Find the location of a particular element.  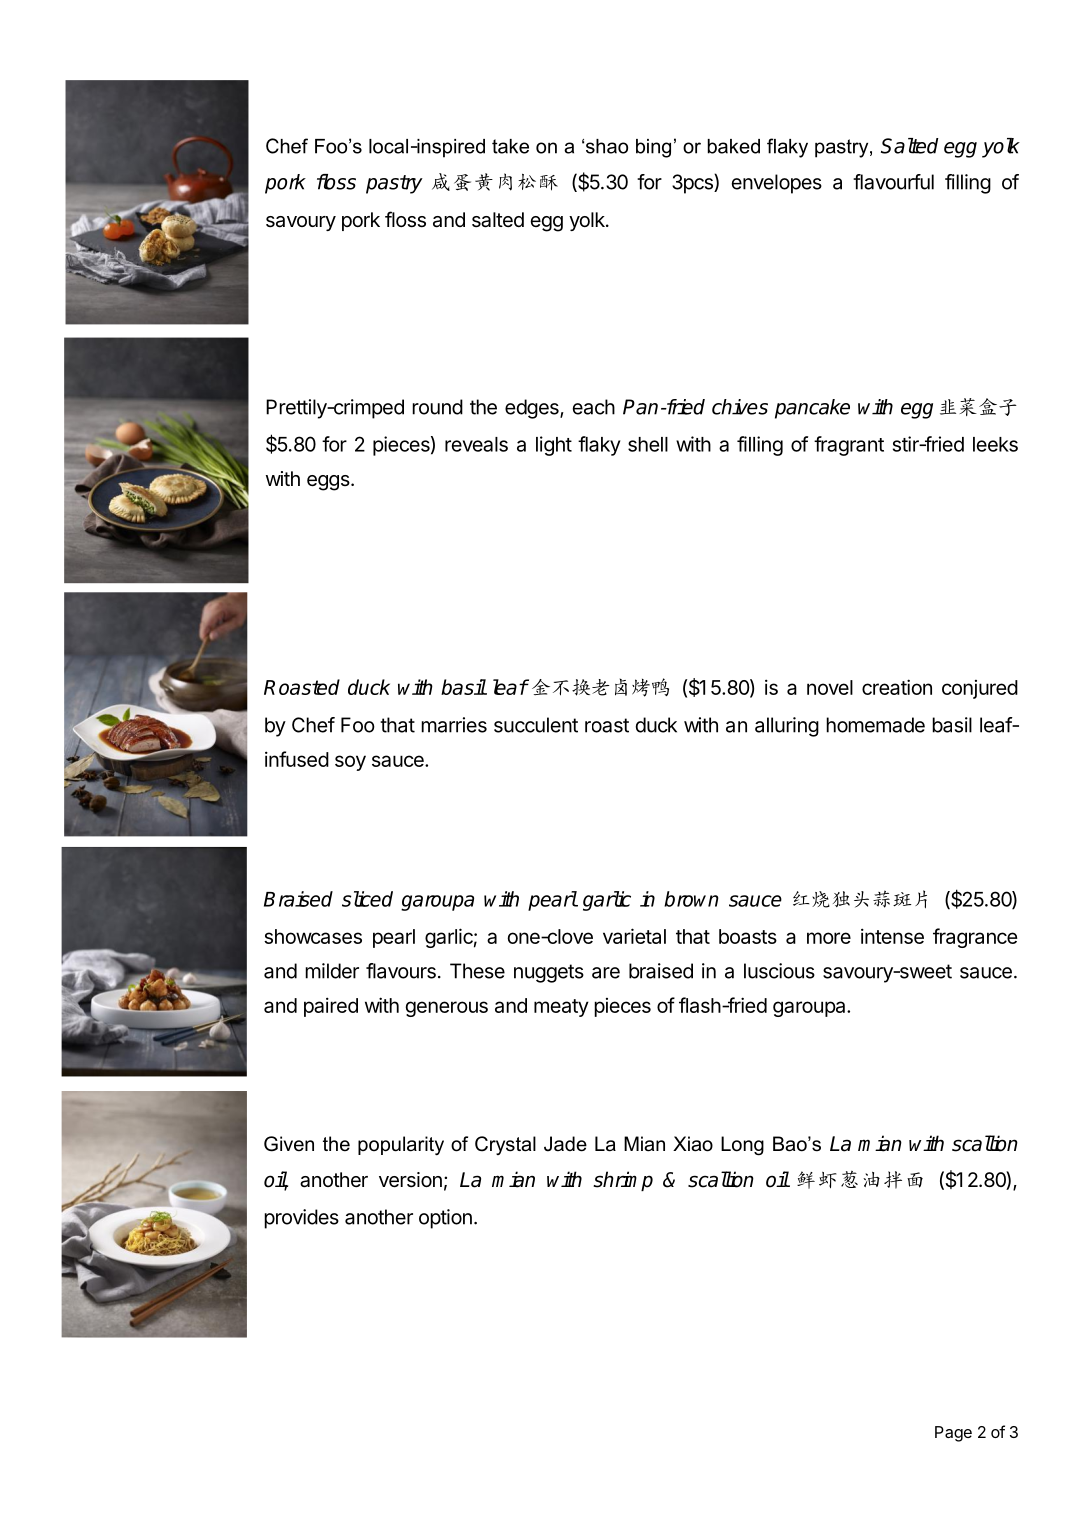

intense is located at coordinates (892, 936).
